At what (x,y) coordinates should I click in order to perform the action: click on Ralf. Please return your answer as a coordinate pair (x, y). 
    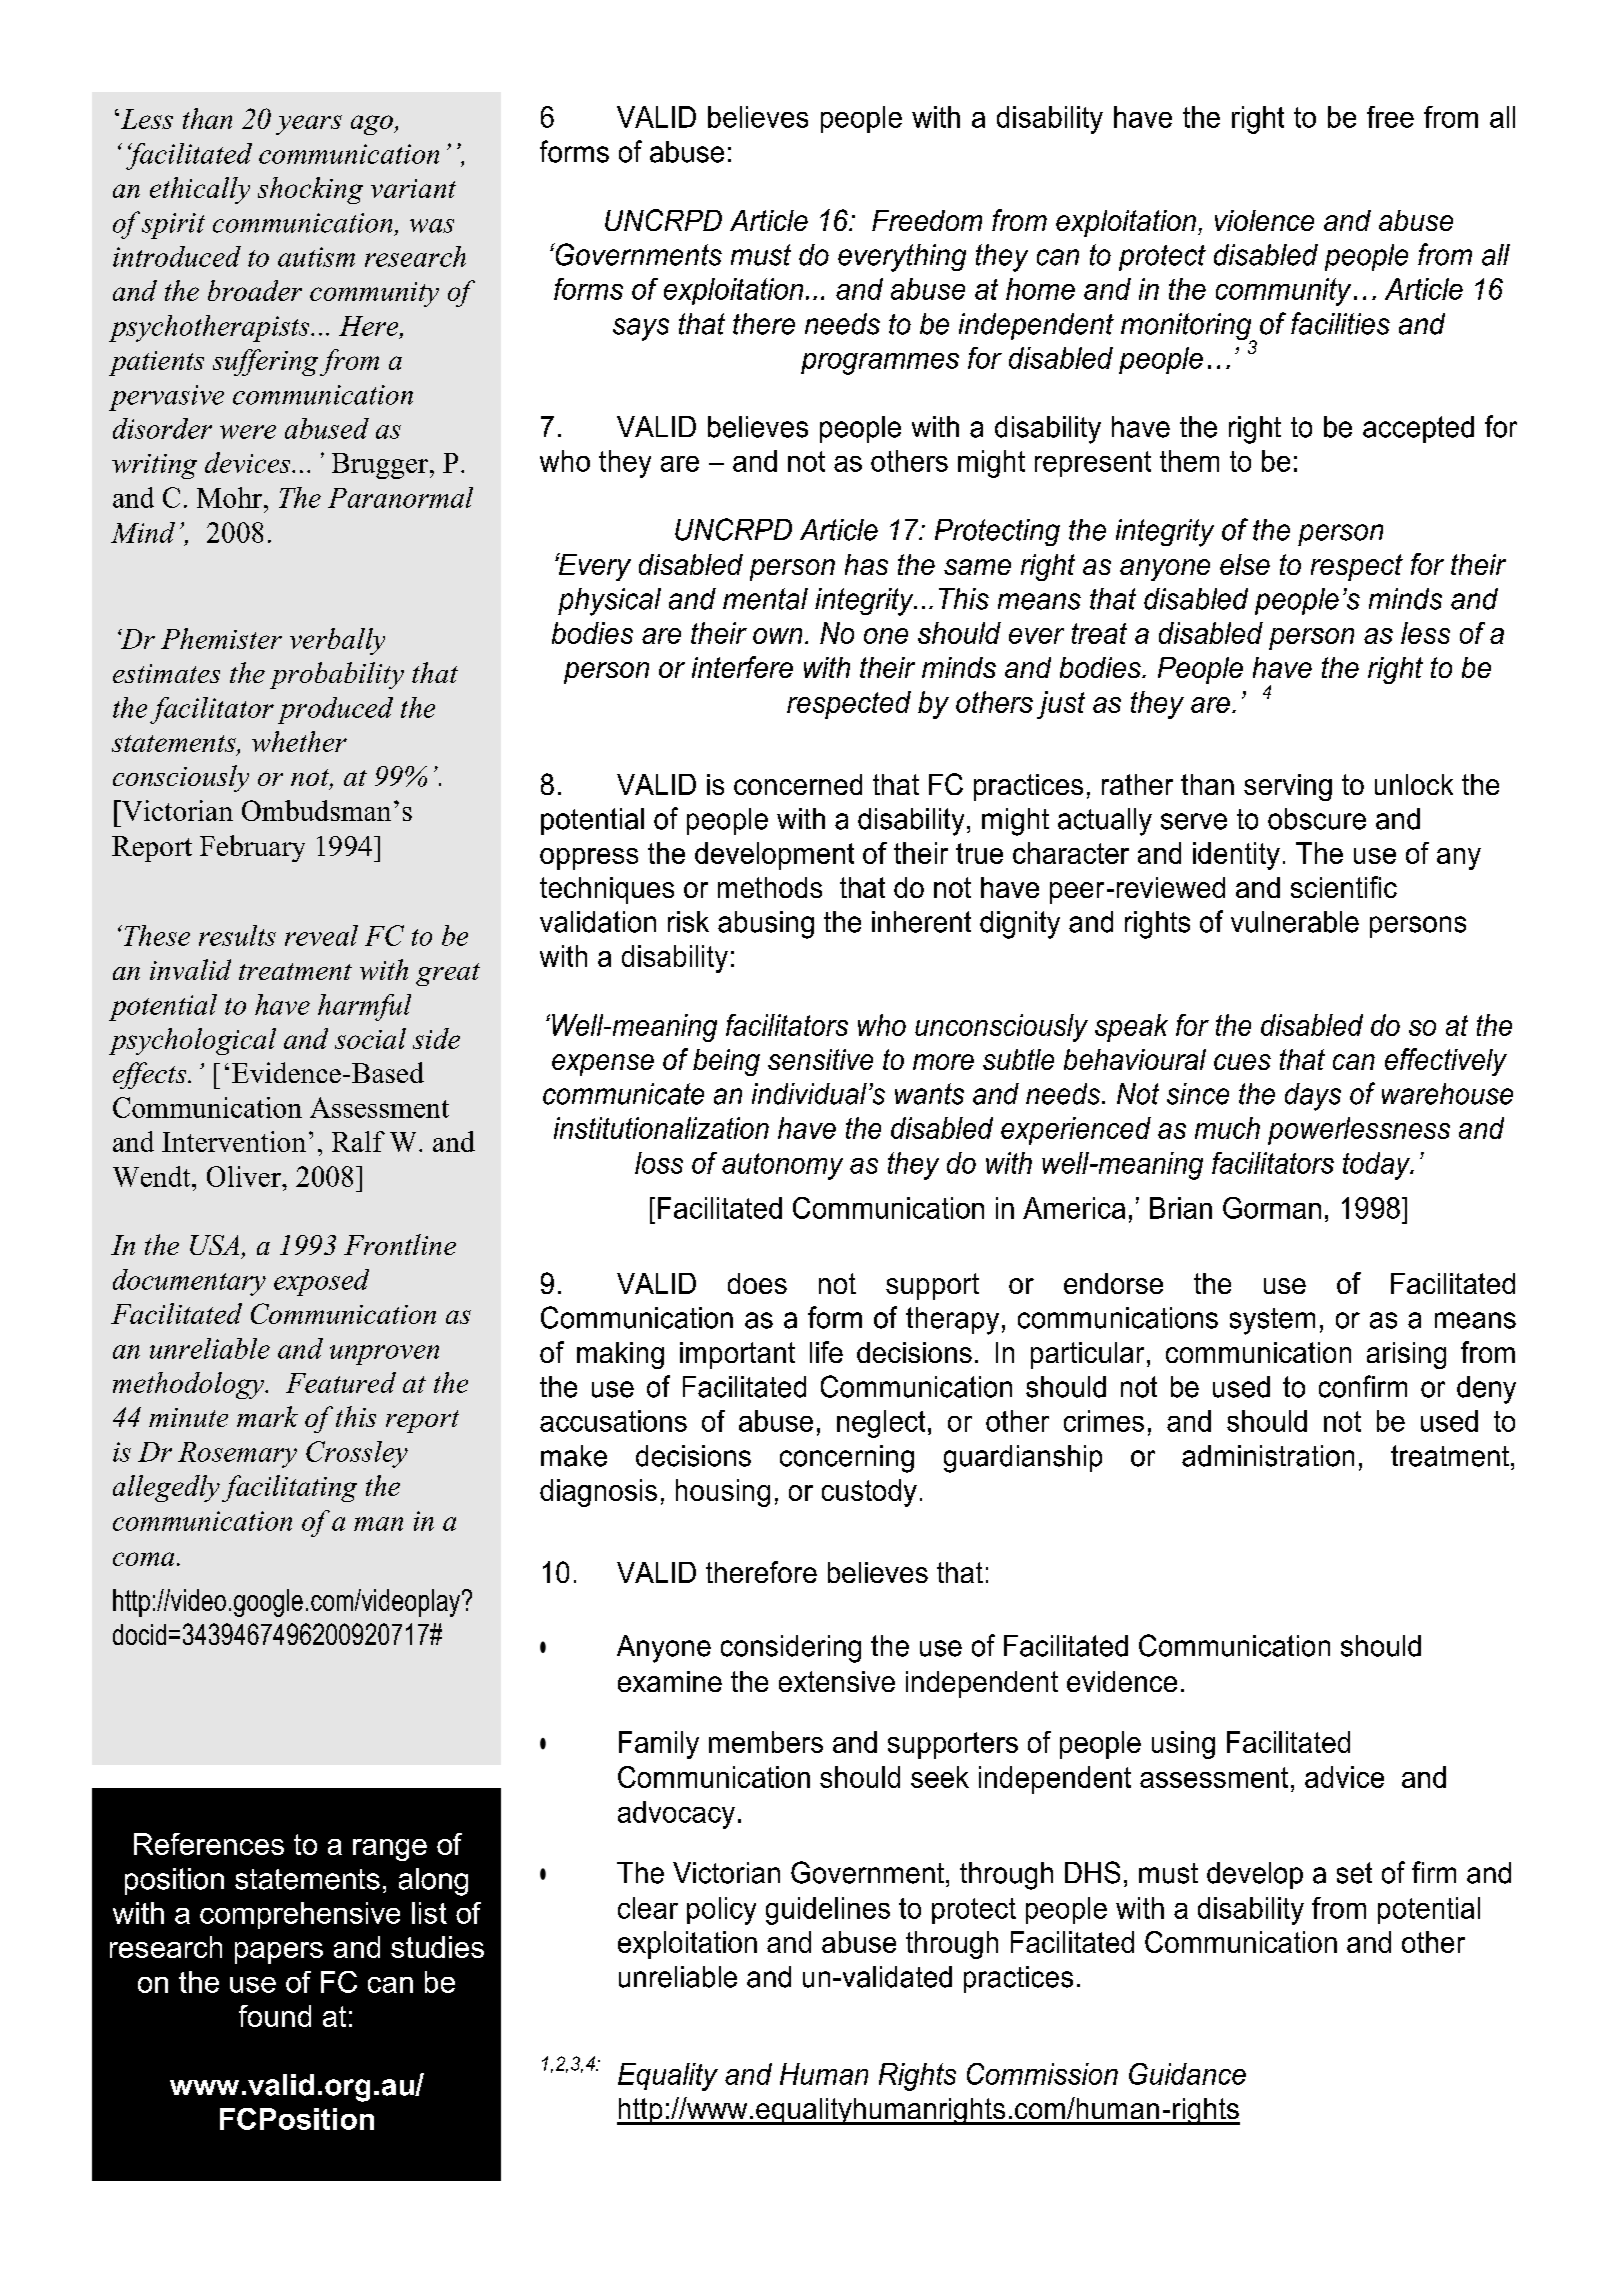
    Looking at the image, I should click on (358, 1141).
